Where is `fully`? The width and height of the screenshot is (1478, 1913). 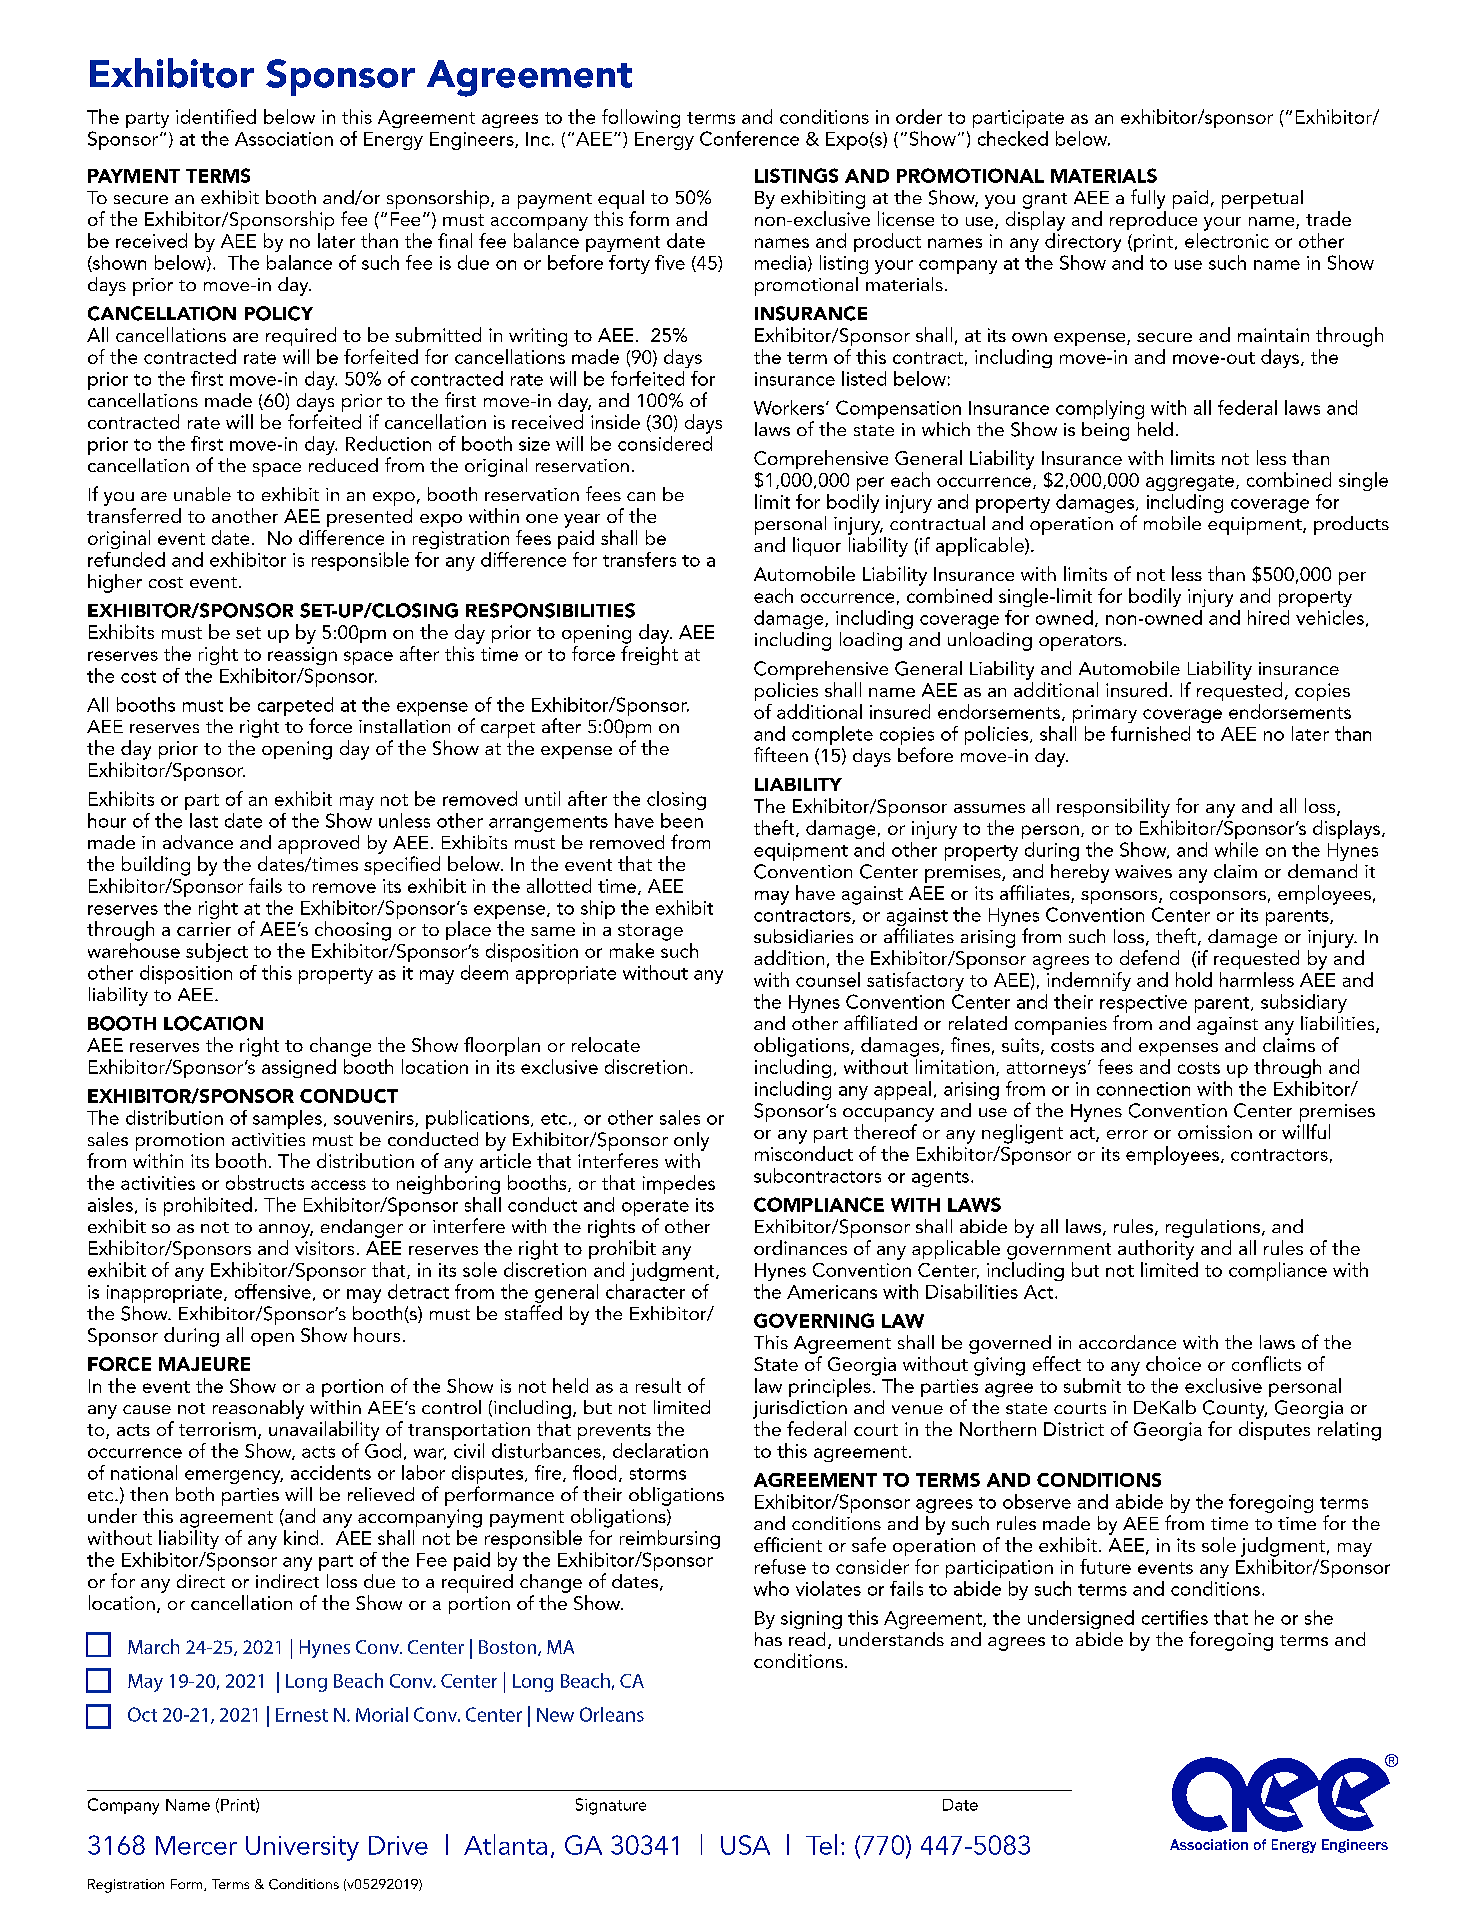
fully is located at coordinates (1148, 199).
